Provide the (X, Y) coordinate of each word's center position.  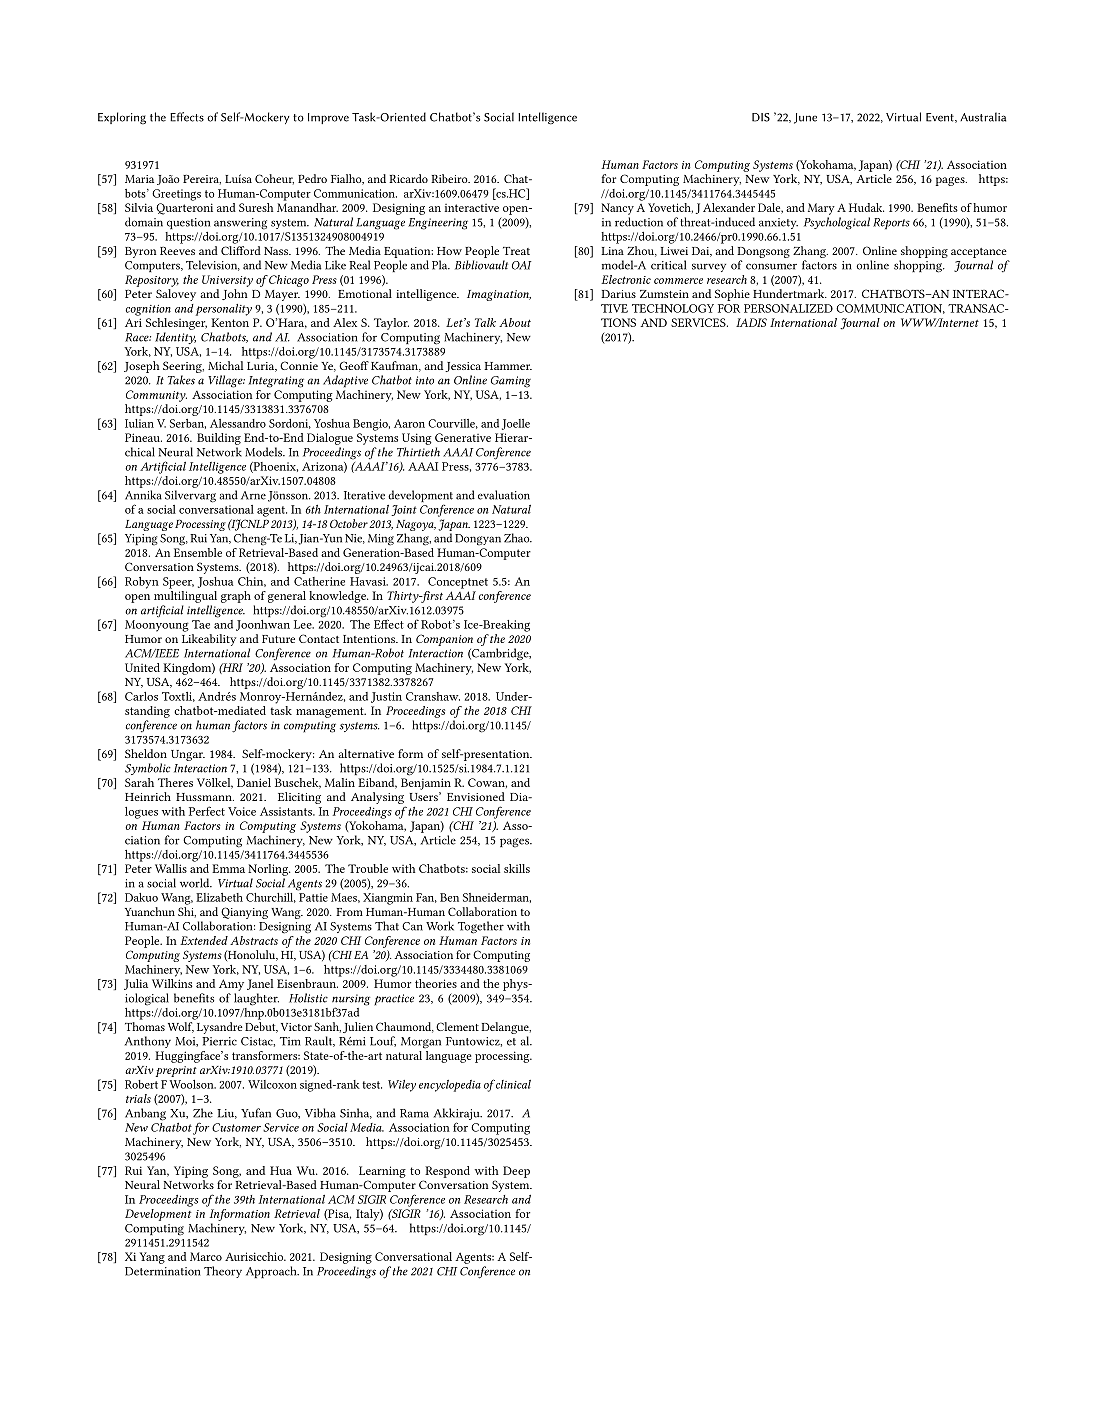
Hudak (866, 207)
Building (219, 439)
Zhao (518, 538)
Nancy (617, 209)
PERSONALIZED (788, 308)
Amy (231, 985)
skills (517, 868)
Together (481, 927)
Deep (516, 1172)
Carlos (141, 696)
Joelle (516, 424)
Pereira (202, 180)
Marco (206, 1256)
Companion (444, 641)
